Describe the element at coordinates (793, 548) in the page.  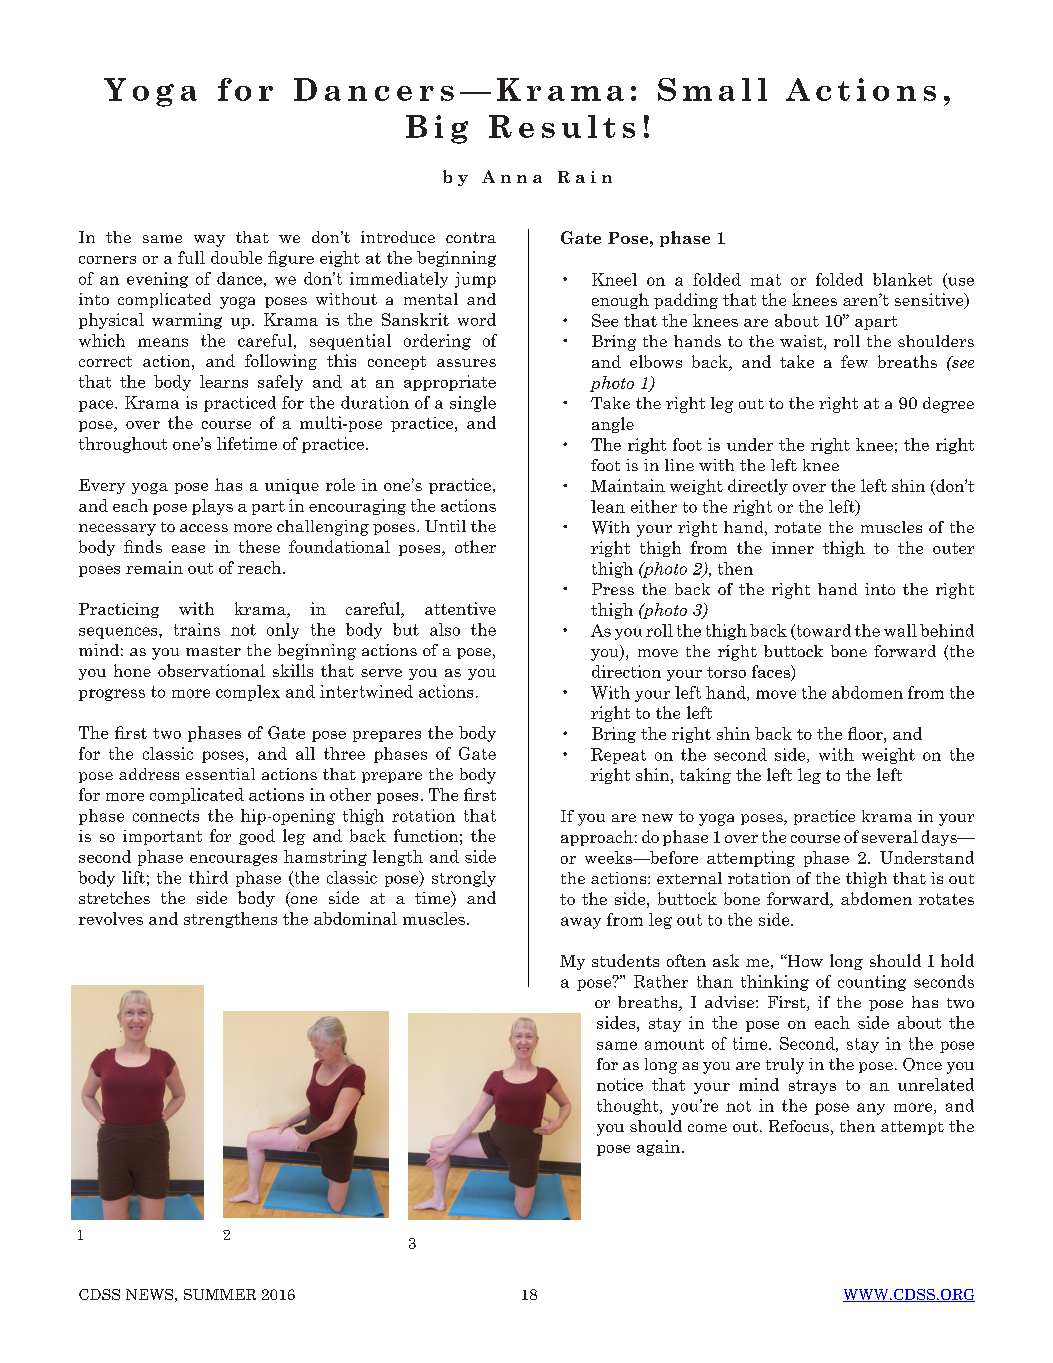
I see `inner` at that location.
